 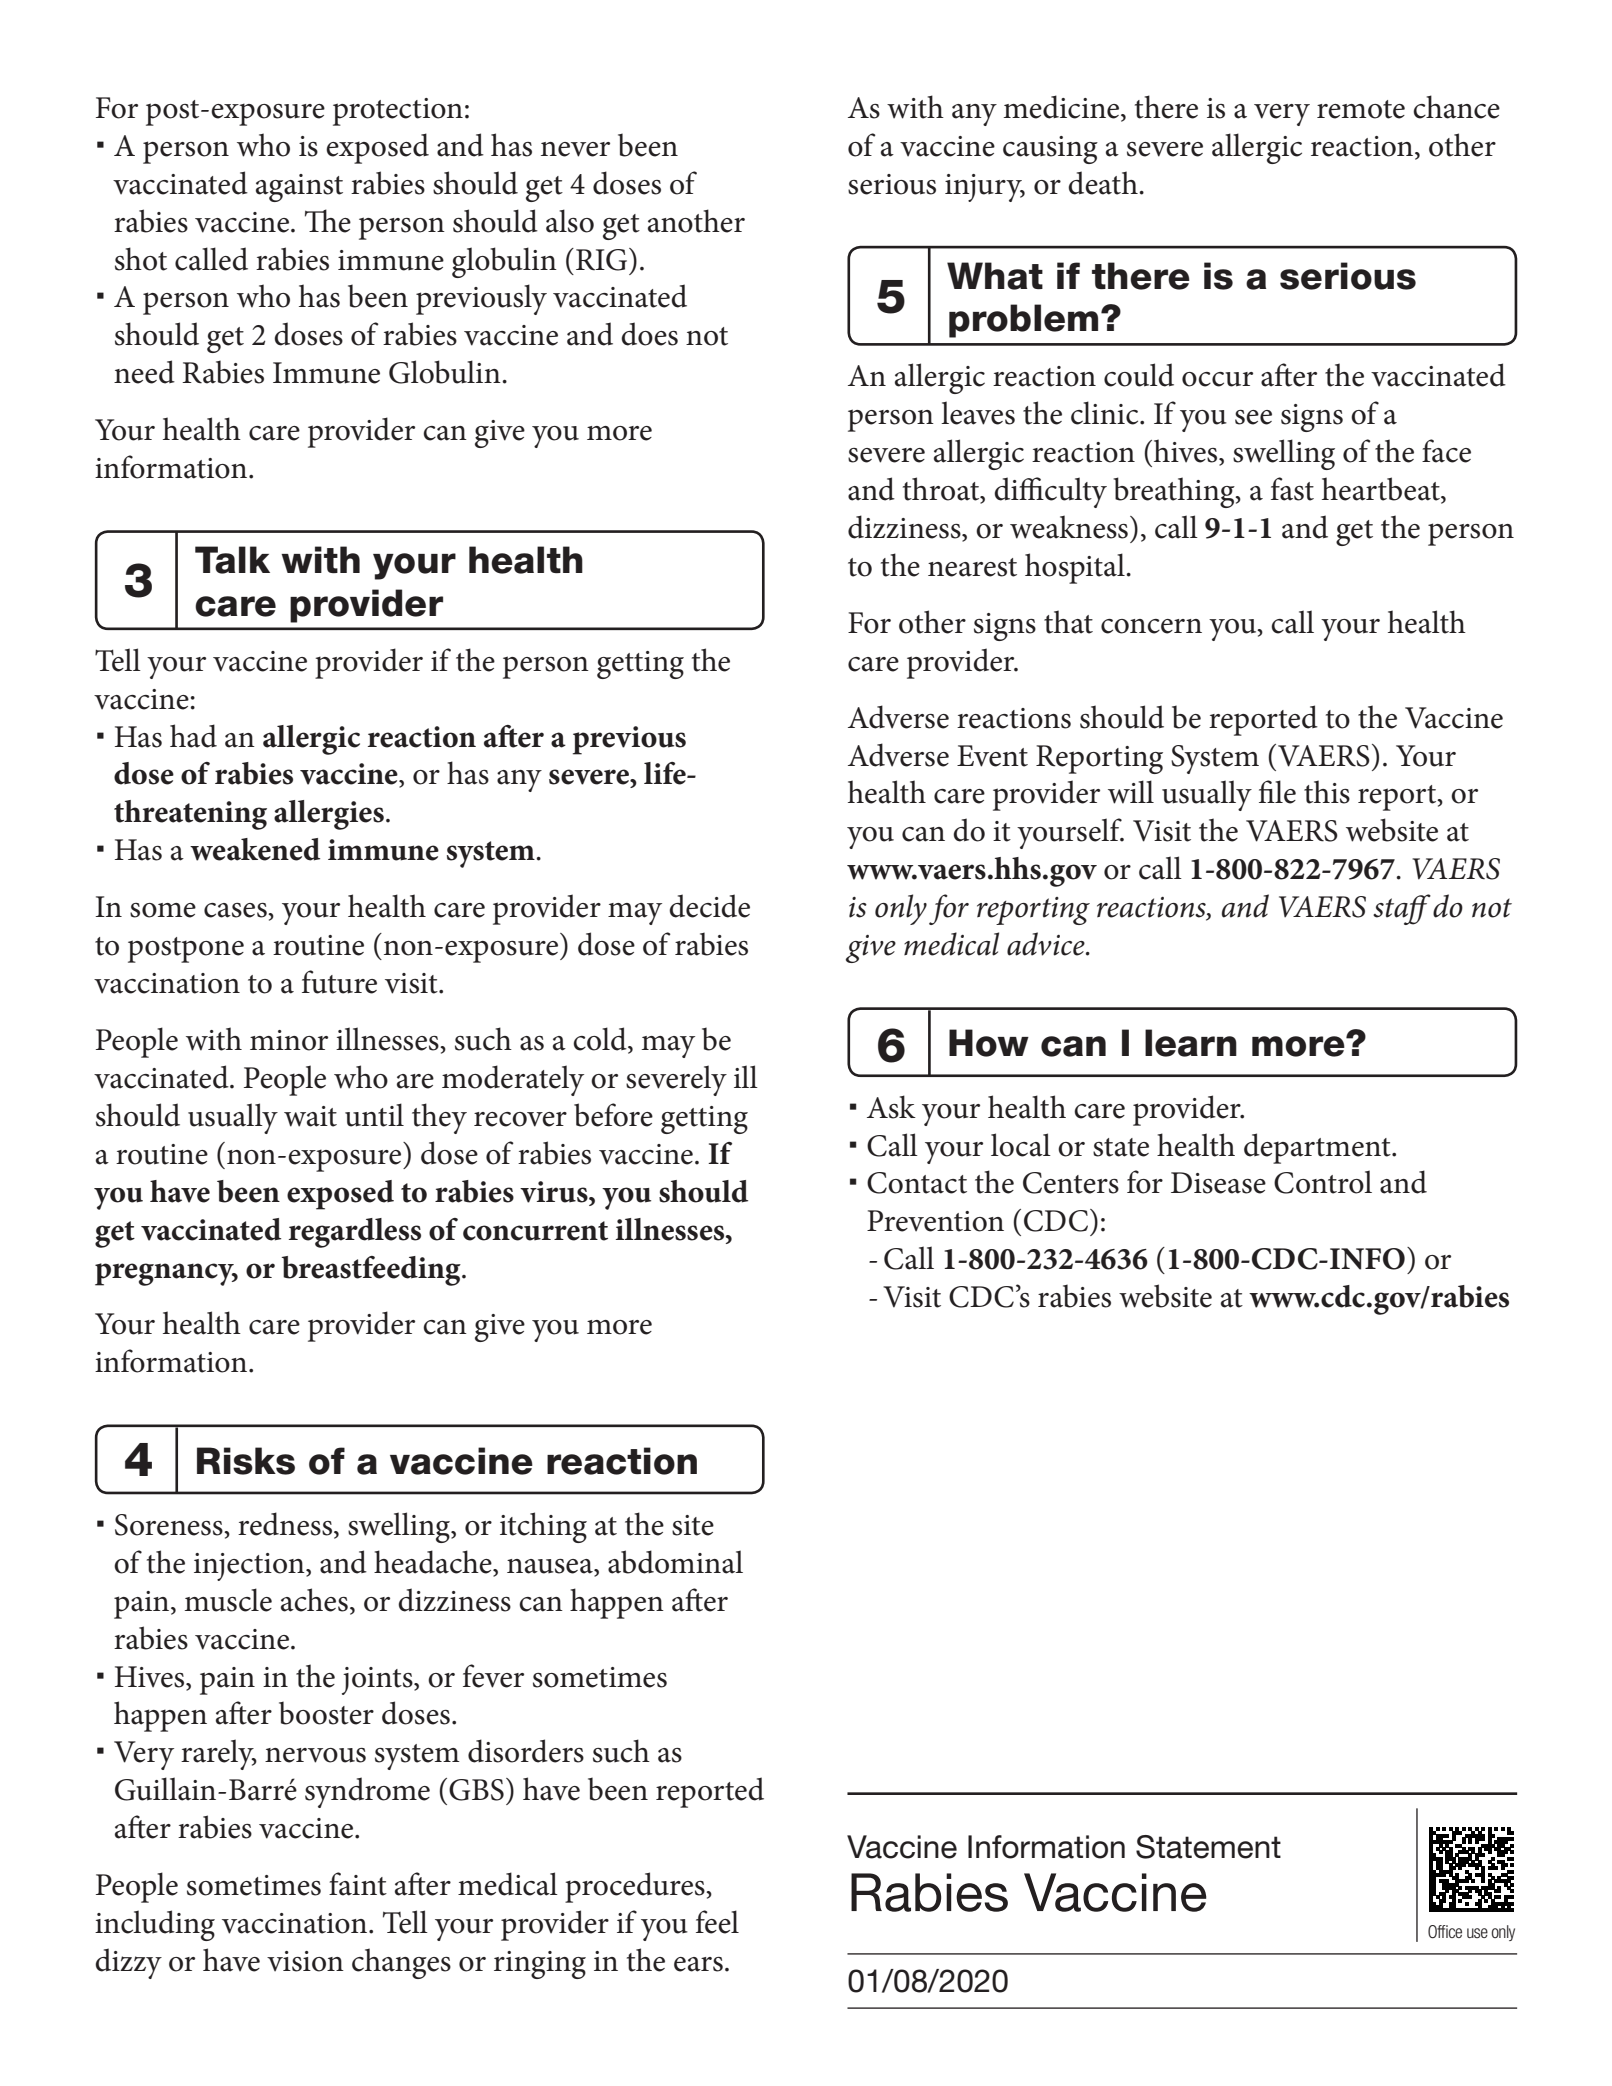 I want to click on against, so click(x=299, y=188).
